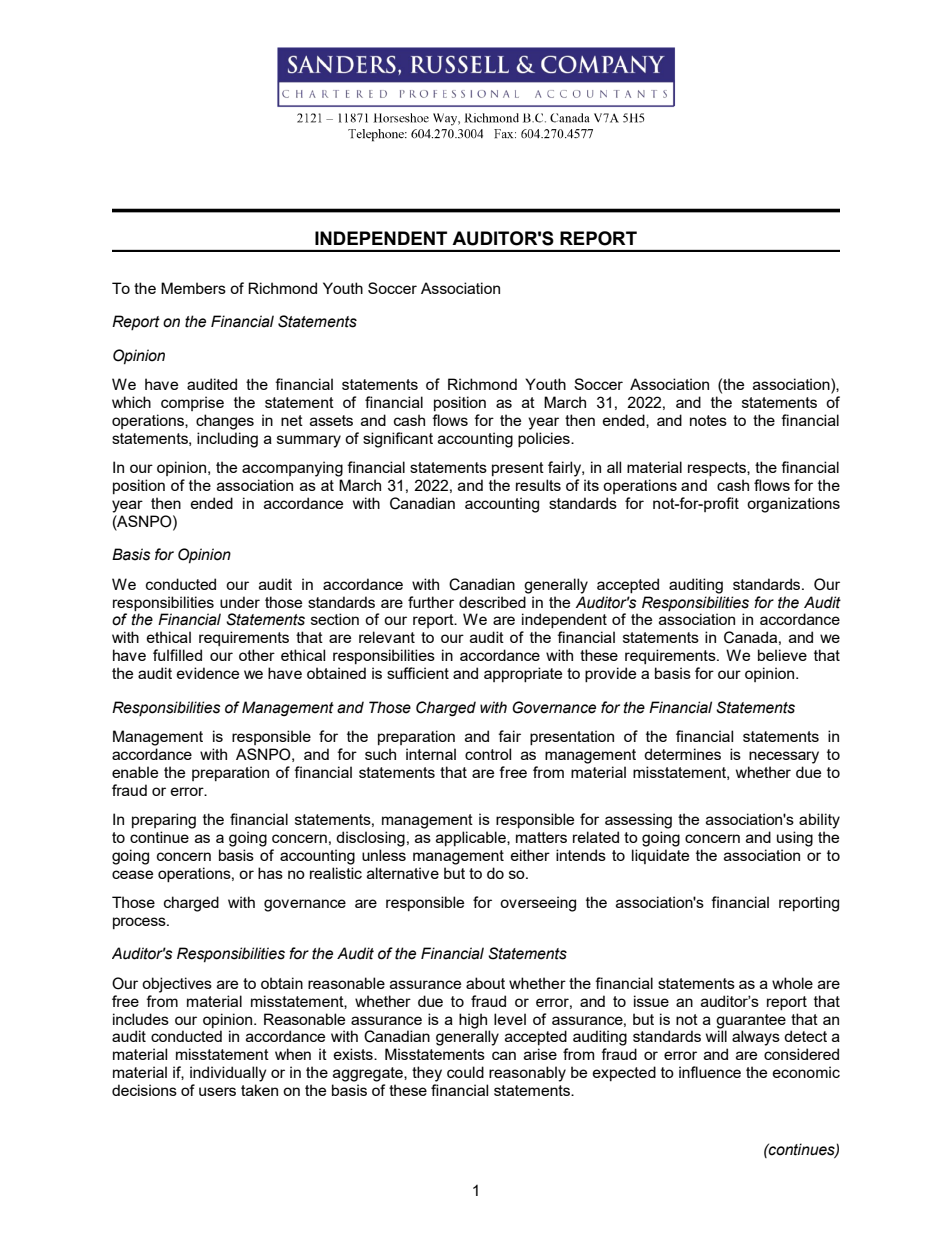 The image size is (952, 1233). Describe the element at coordinates (164, 821) in the screenshot. I see `preparing` at that location.
